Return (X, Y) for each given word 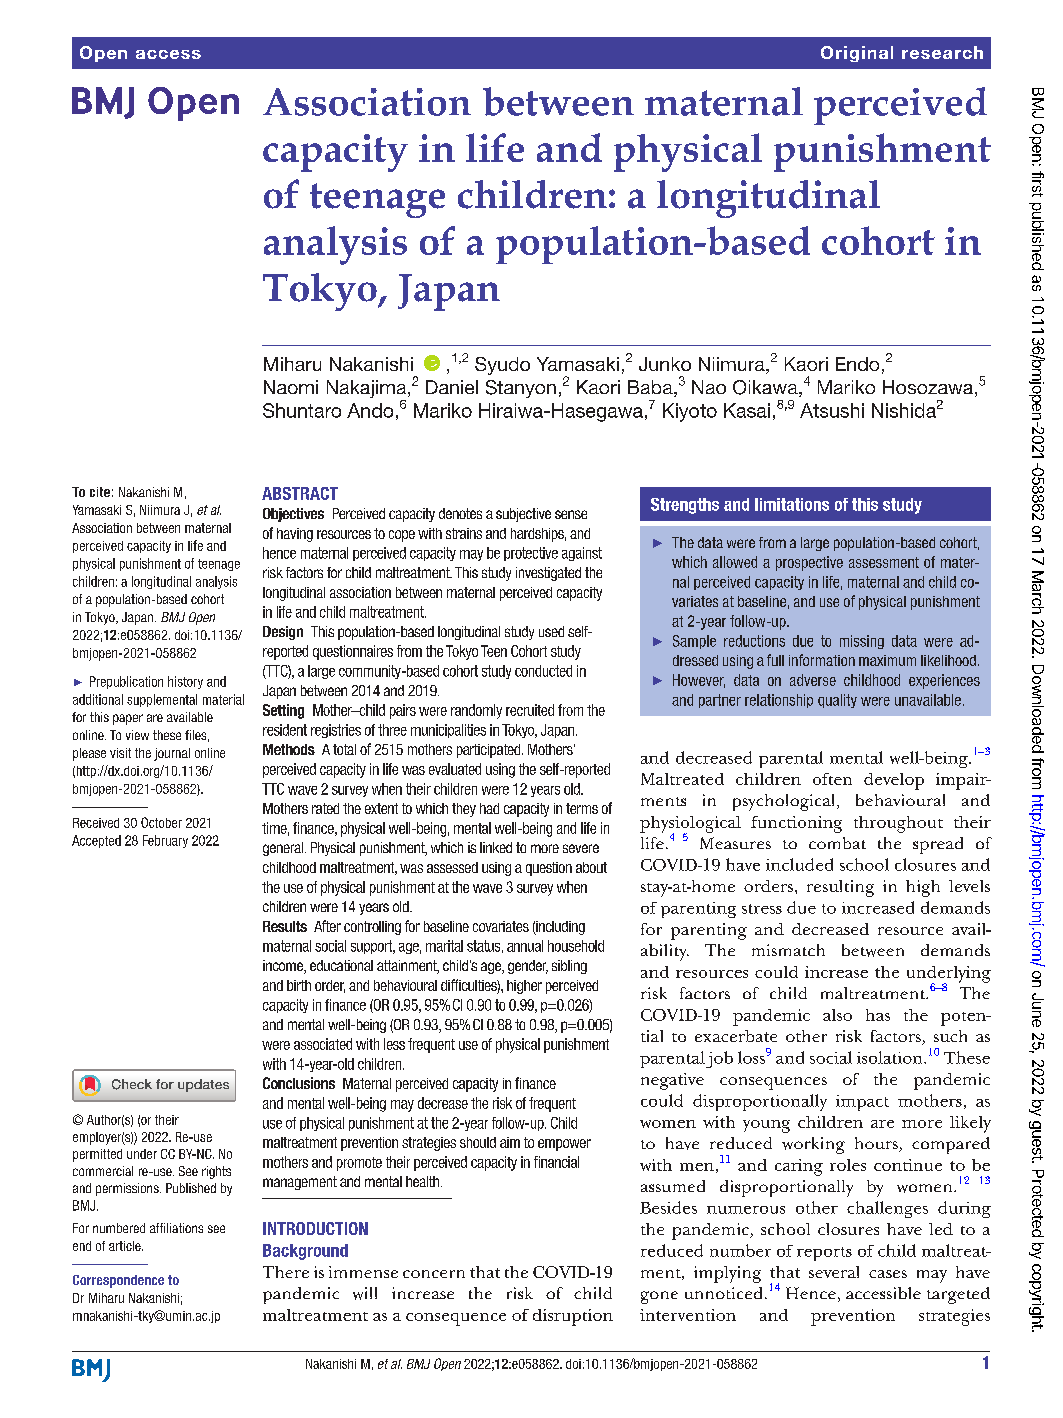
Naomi (291, 387)
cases (888, 1274)
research (942, 52)
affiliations (176, 1228)
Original (857, 54)
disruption (573, 1317)
